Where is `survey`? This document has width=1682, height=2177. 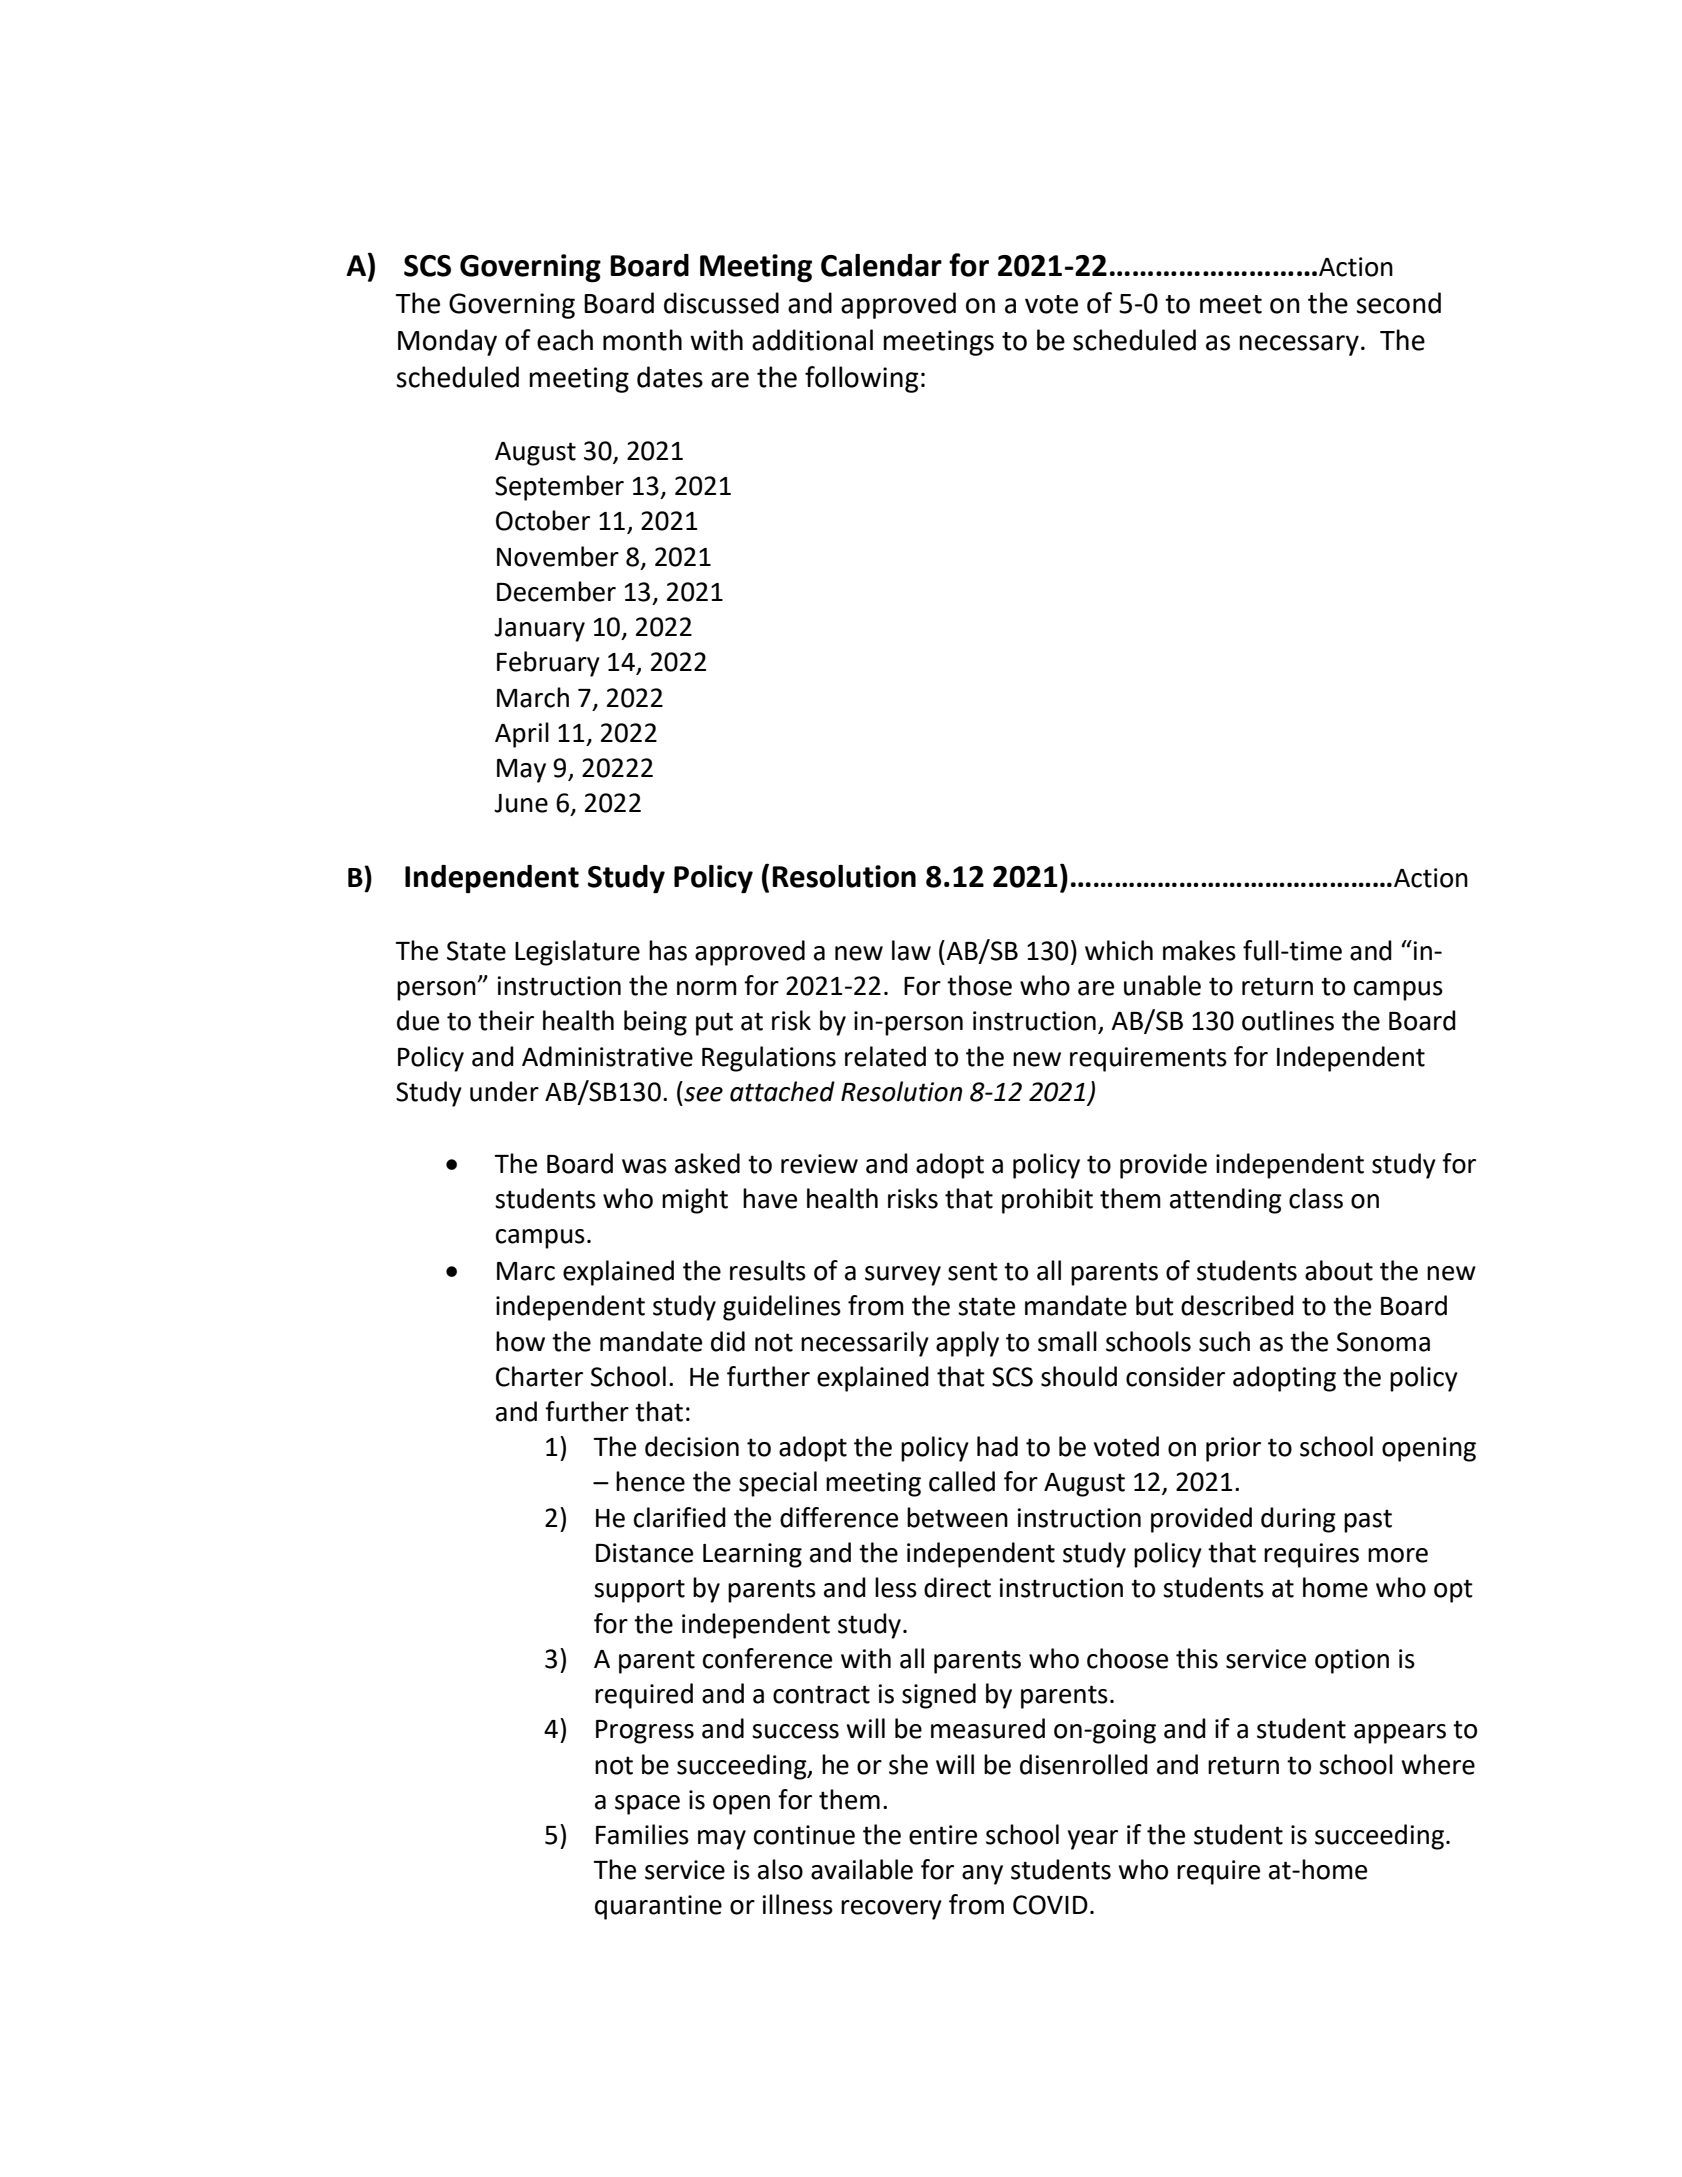
survey is located at coordinates (903, 1276).
